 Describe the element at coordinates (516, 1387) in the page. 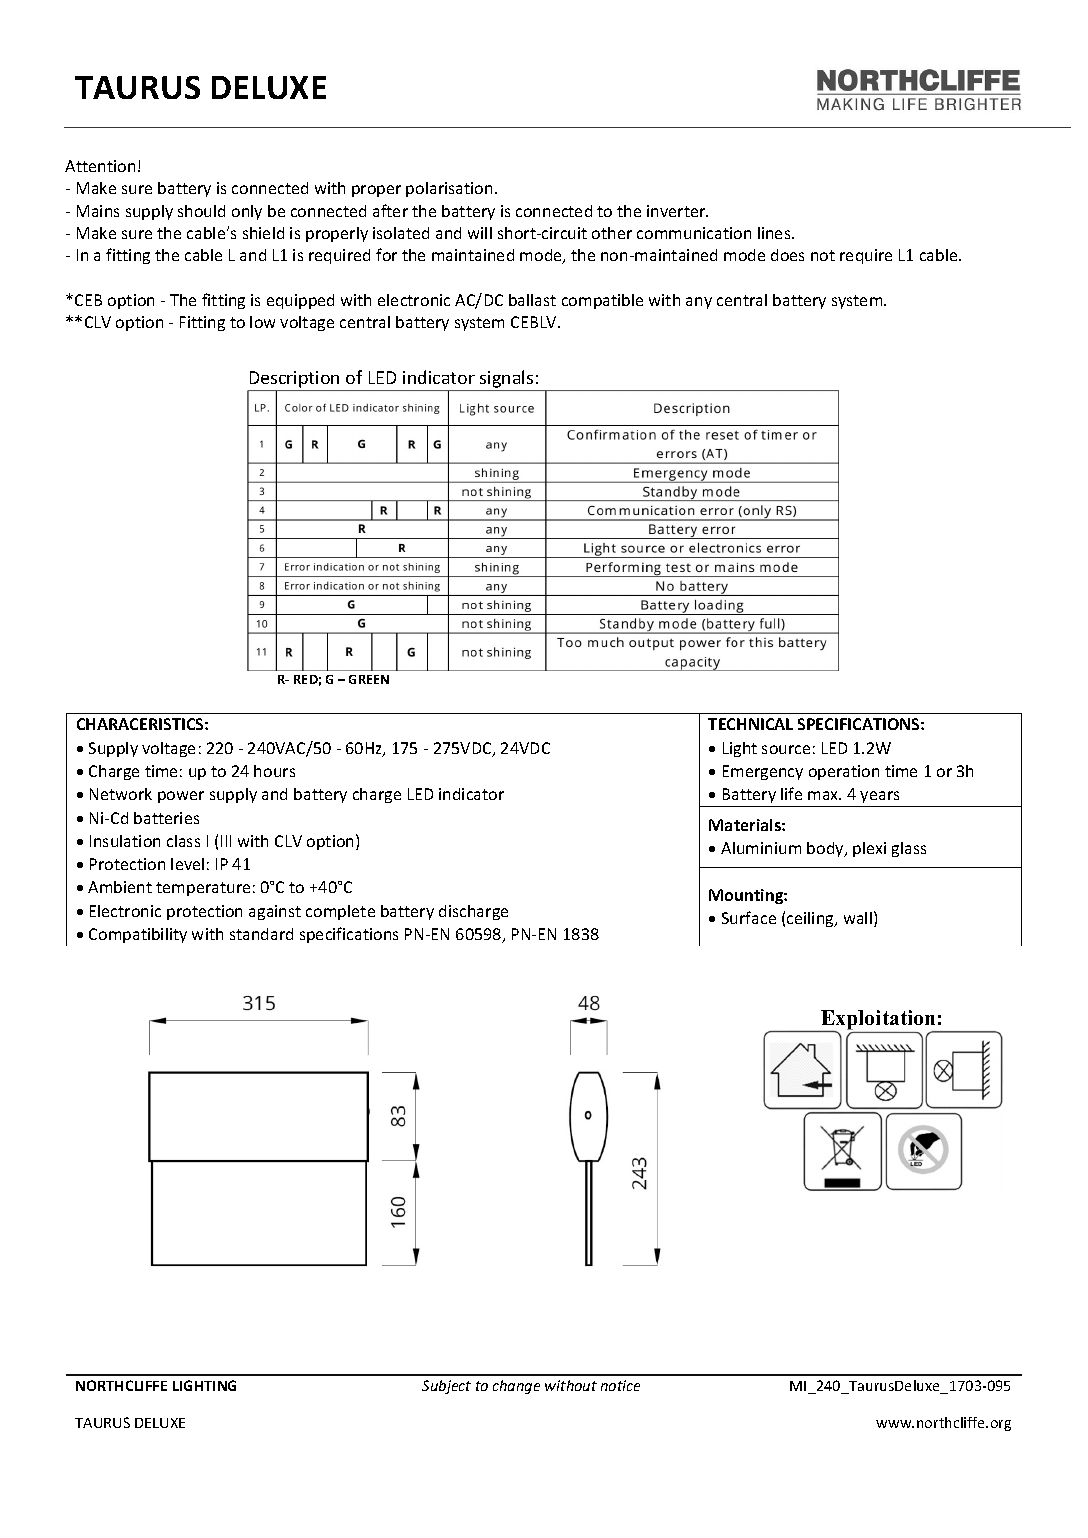

I see `change` at that location.
